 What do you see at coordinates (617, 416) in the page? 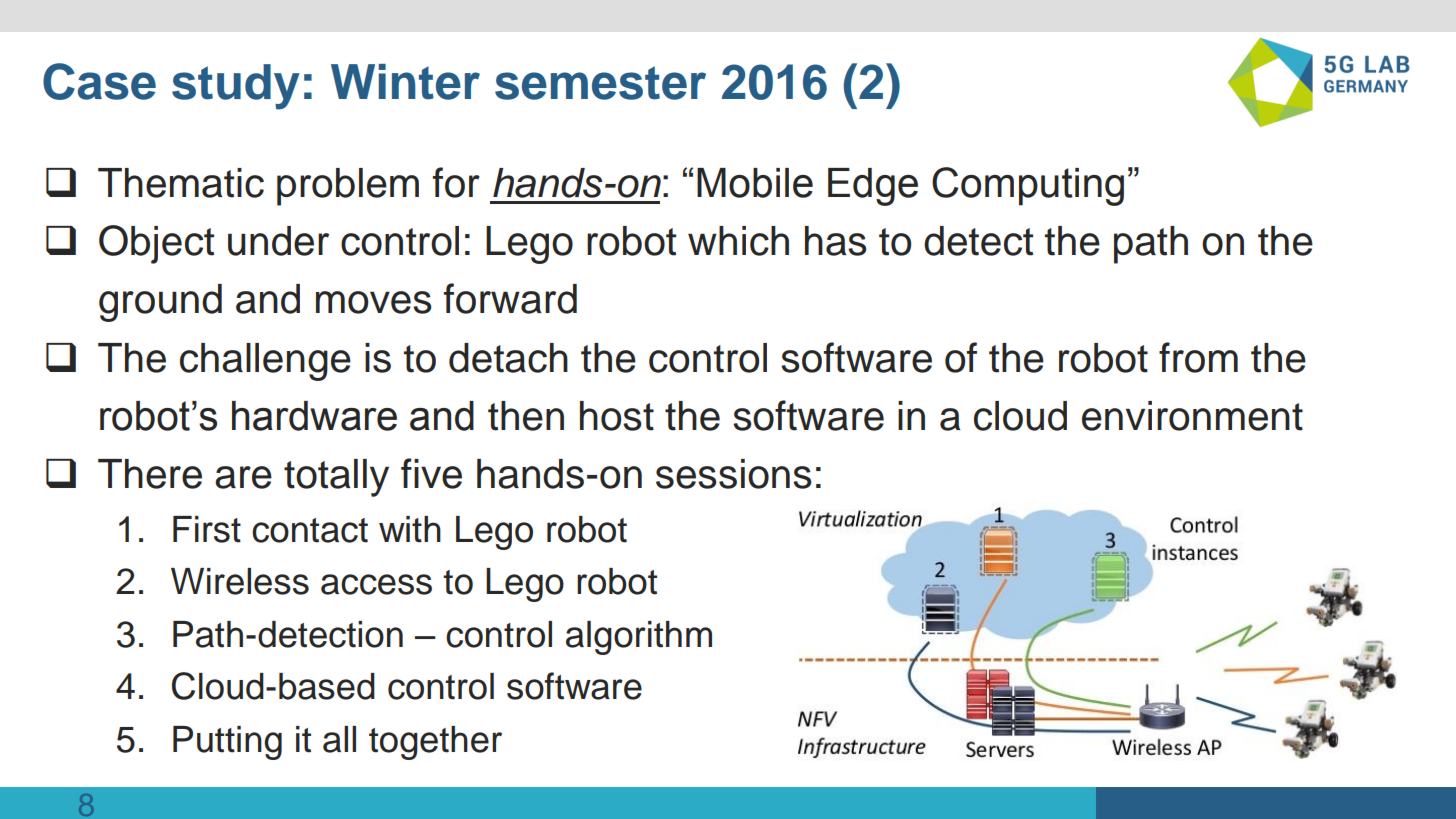
I see `host` at bounding box center [617, 416].
